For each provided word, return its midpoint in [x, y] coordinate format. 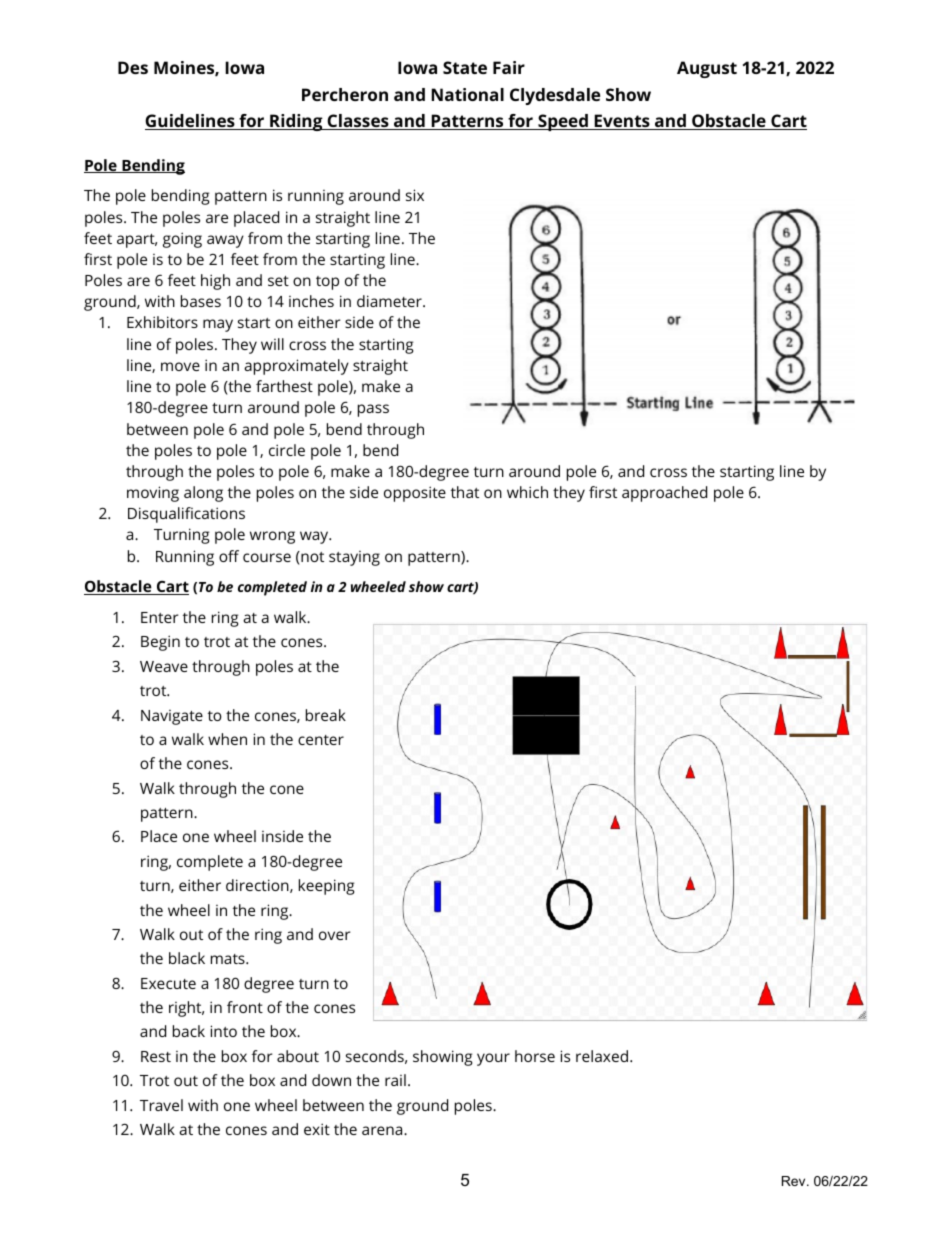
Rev [795, 1181]
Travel [161, 1105]
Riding [296, 122]
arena [383, 1130]
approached [664, 494]
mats [229, 959]
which [527, 492]
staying [354, 558]
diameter [390, 301]
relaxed [602, 1056]
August [707, 69]
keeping [326, 887]
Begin [160, 643]
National [467, 94]
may [218, 325]
